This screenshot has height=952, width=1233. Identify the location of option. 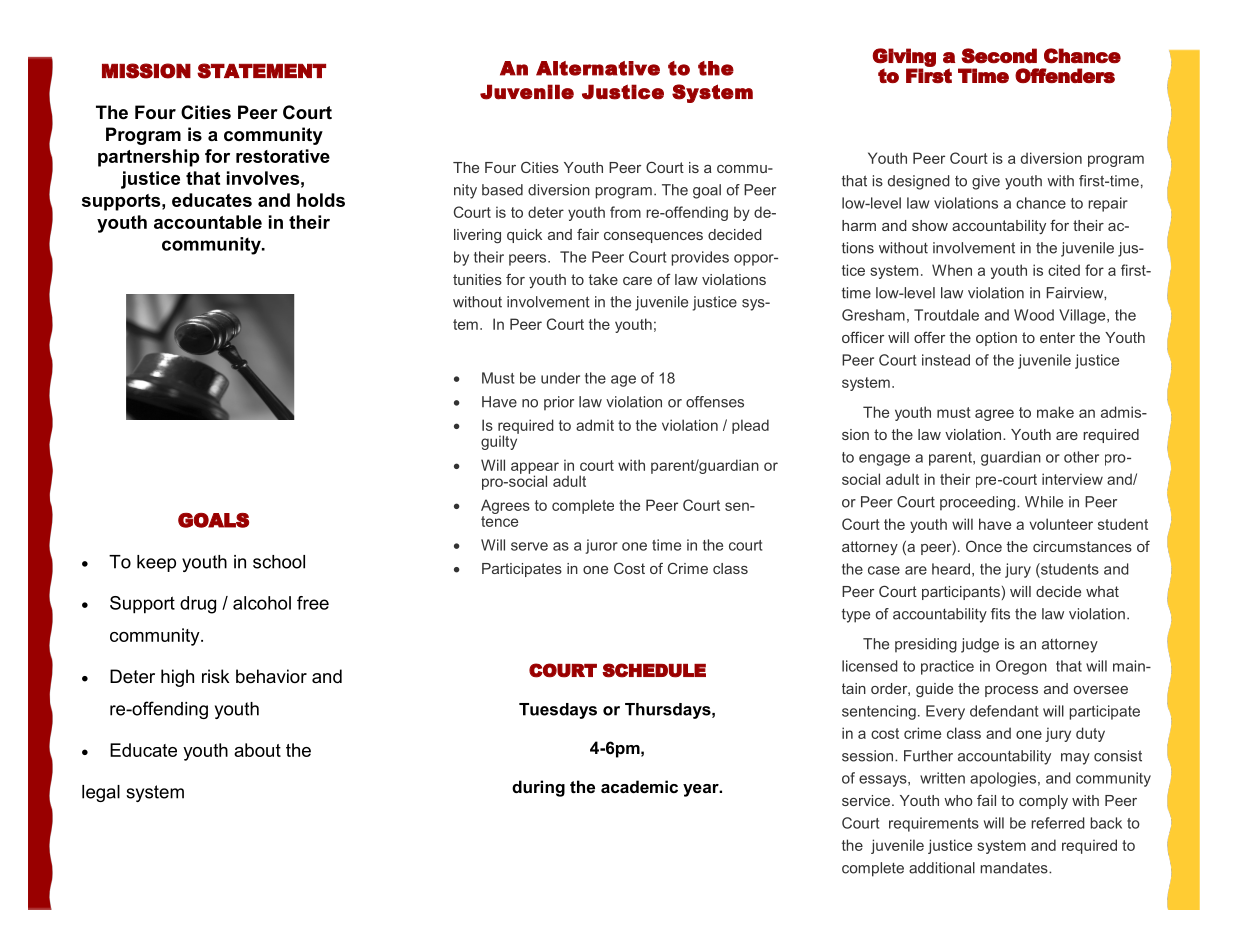
(996, 339).
